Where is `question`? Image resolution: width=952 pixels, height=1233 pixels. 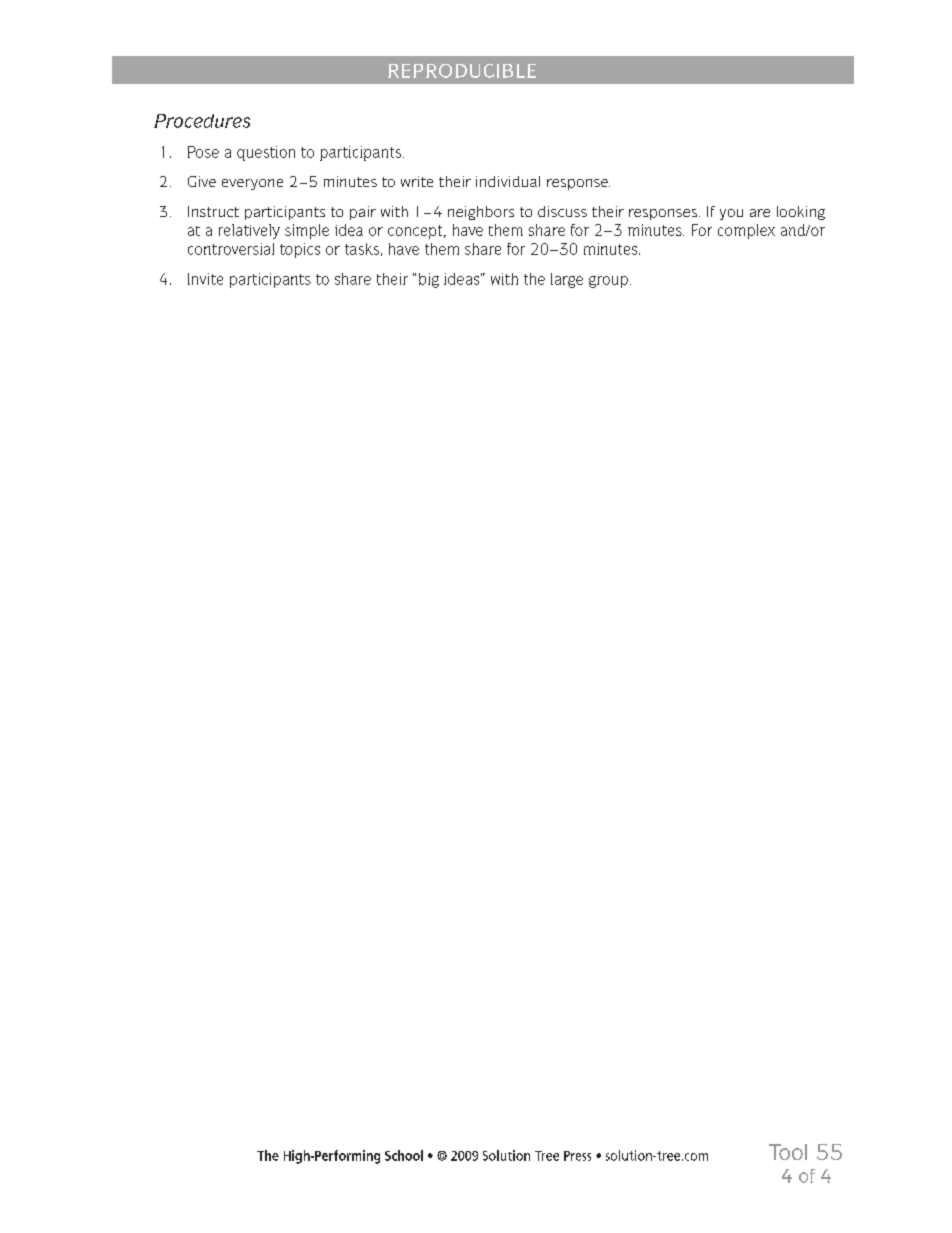
question is located at coordinates (266, 153).
